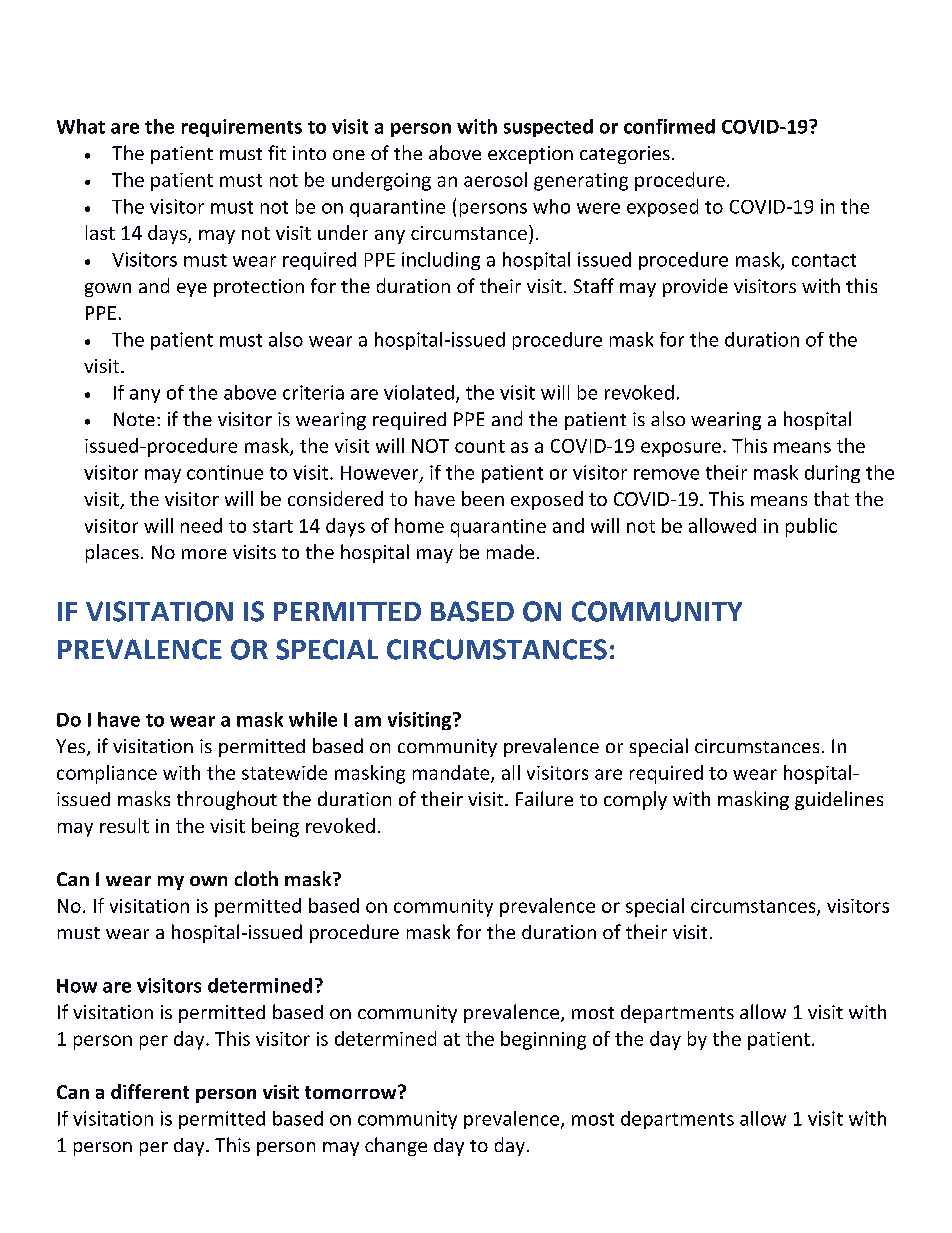 Image resolution: width=952 pixels, height=1233 pixels. What do you see at coordinates (396, 1146) in the screenshot?
I see `change` at bounding box center [396, 1146].
